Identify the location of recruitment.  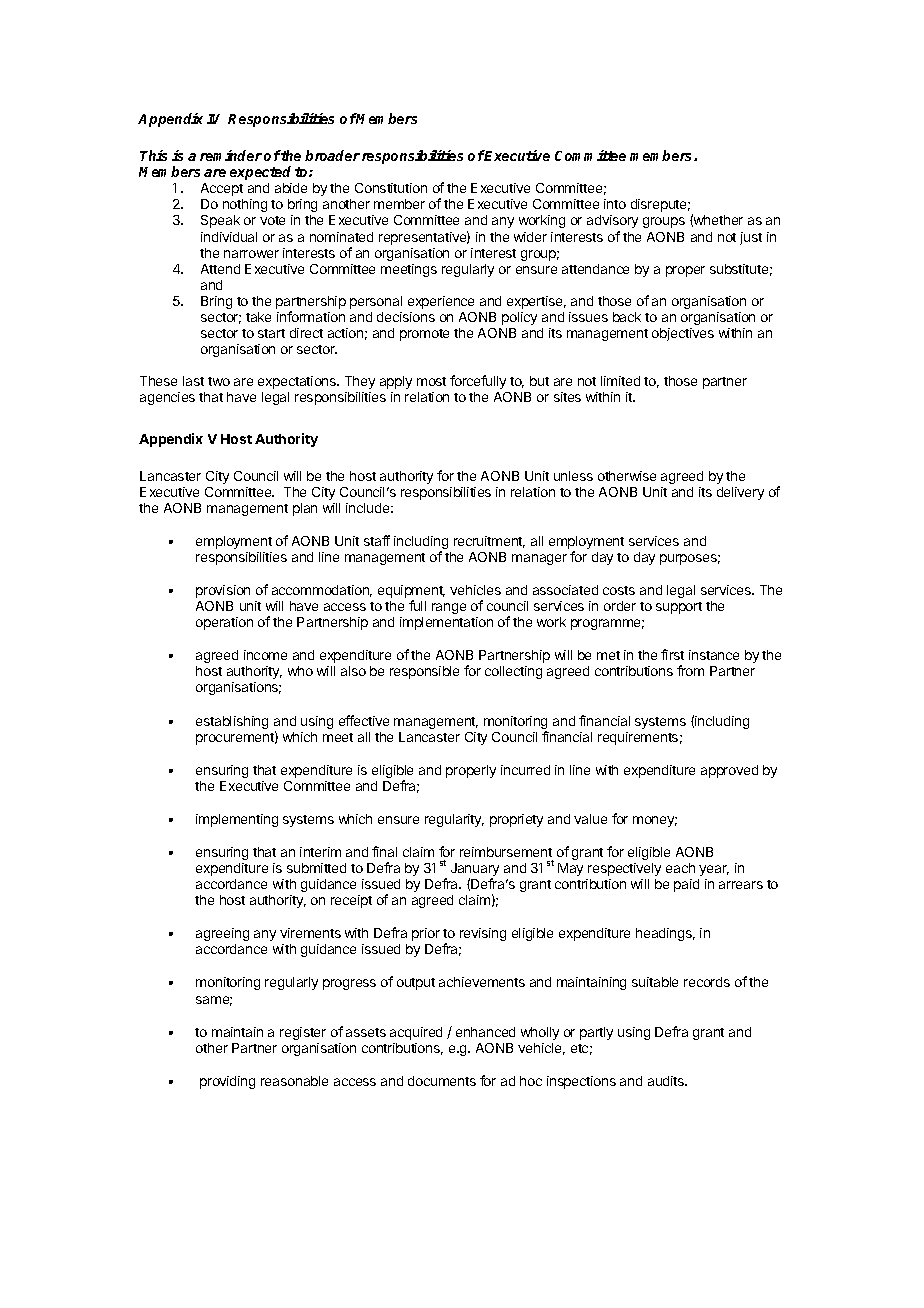
(489, 542).
